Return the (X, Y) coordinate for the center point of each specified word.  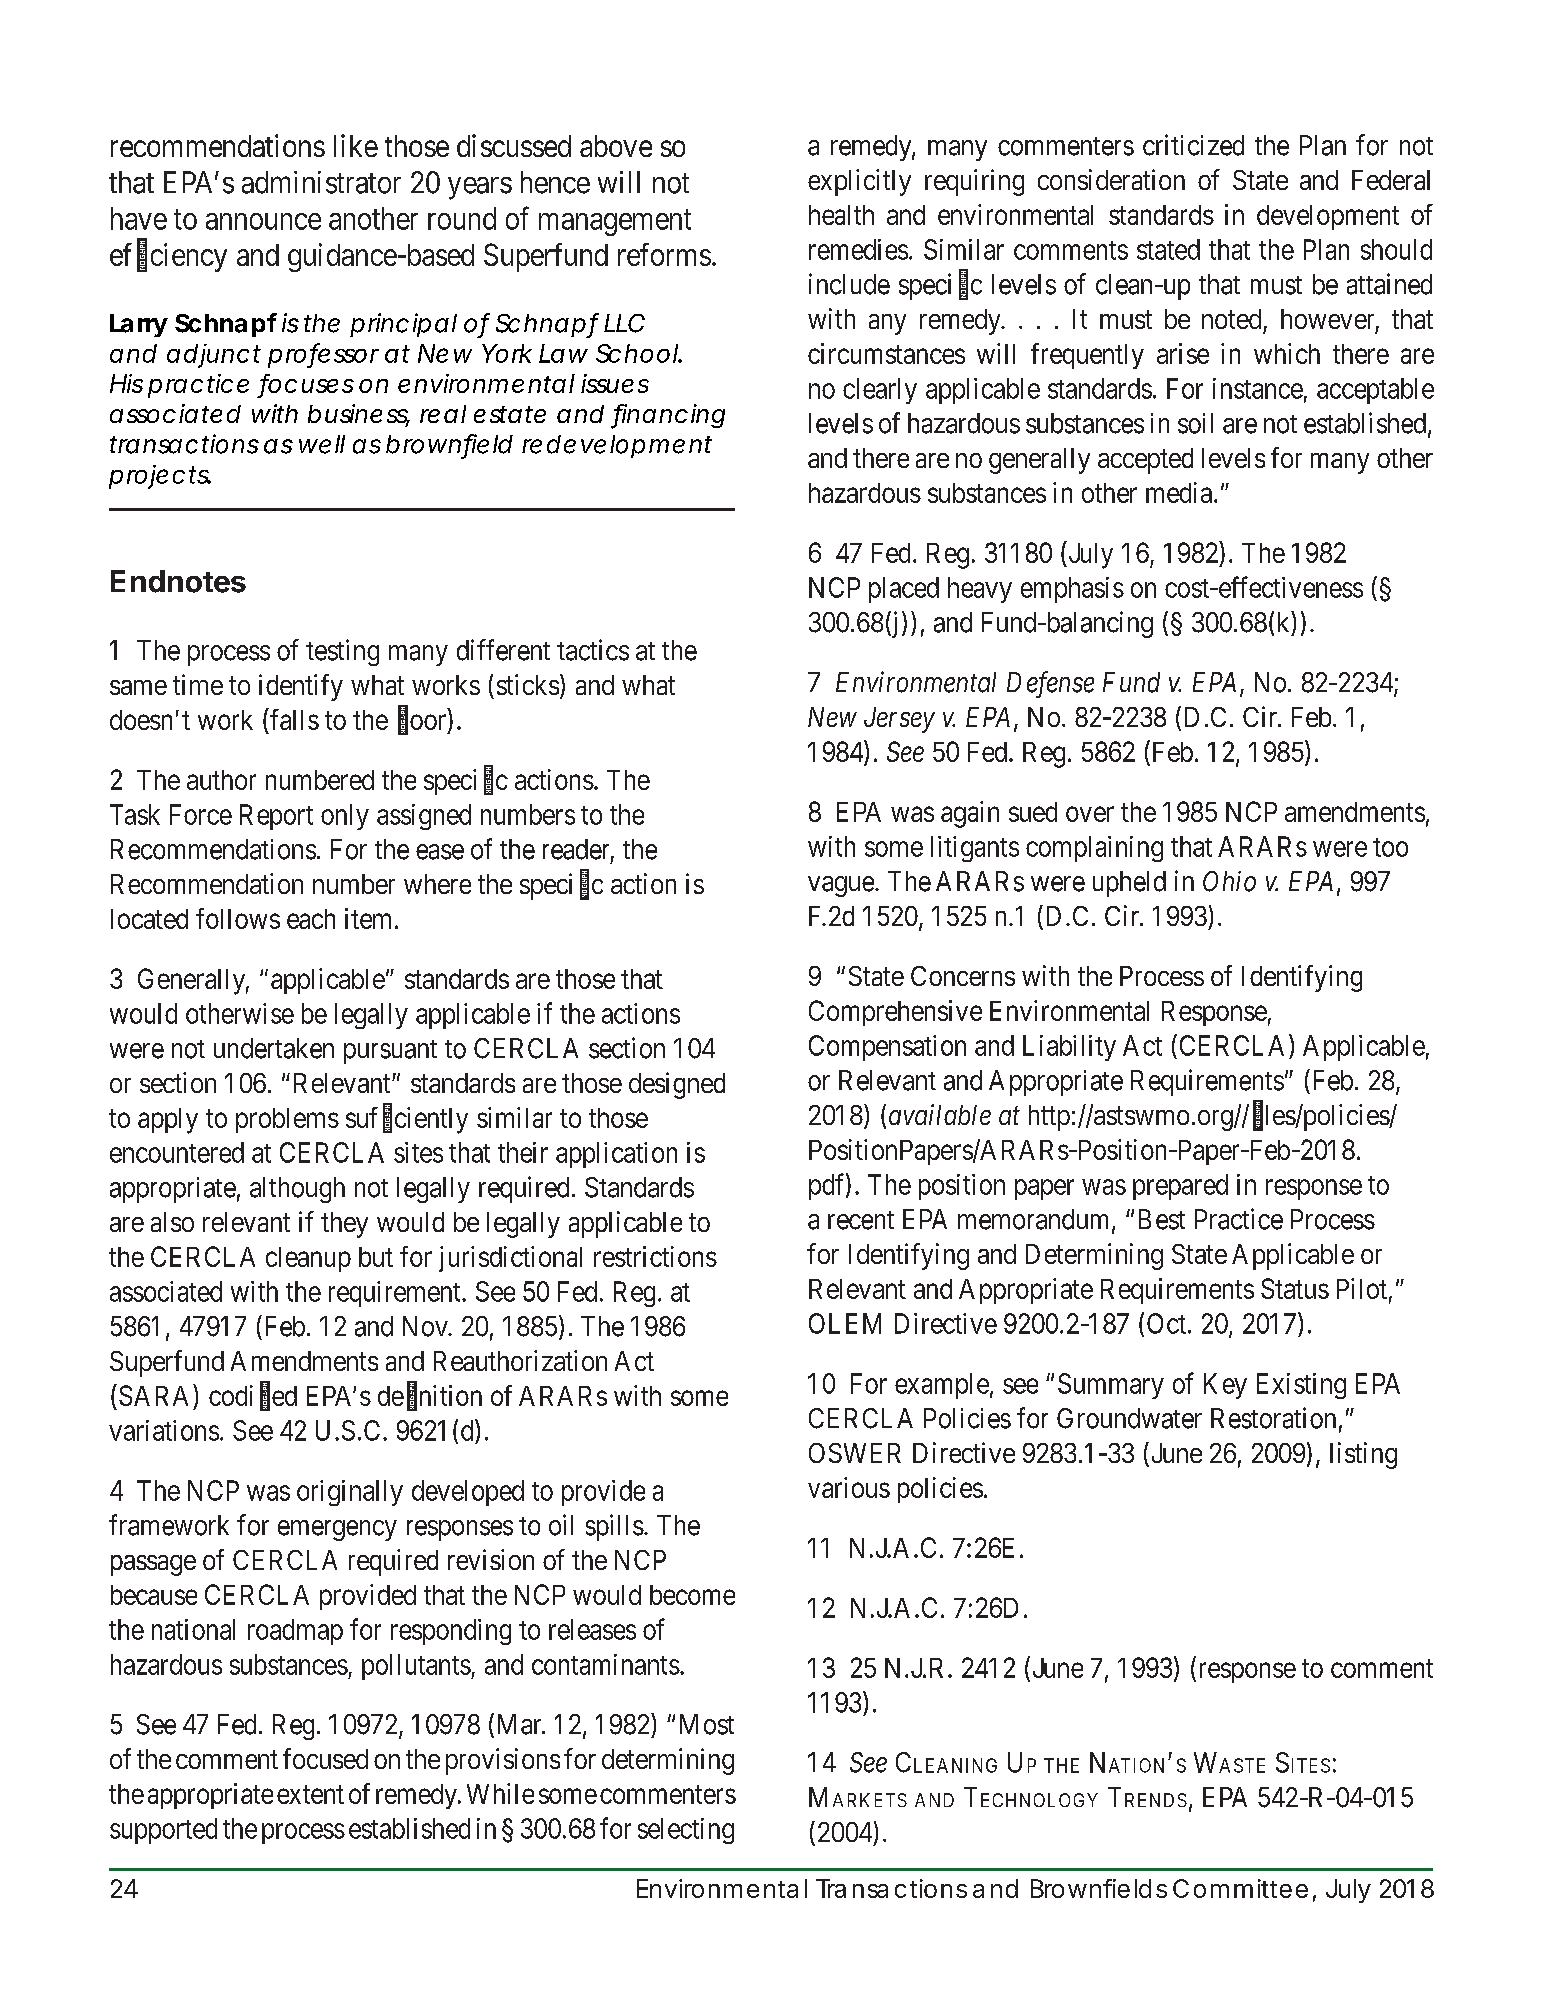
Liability (1069, 1048)
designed (677, 1085)
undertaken (274, 1048)
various (849, 1487)
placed (904, 590)
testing (342, 652)
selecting (686, 1831)
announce (263, 221)
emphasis (1072, 590)
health (841, 215)
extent (310, 1794)
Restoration (1273, 1418)
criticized (1193, 145)
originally (350, 1493)
